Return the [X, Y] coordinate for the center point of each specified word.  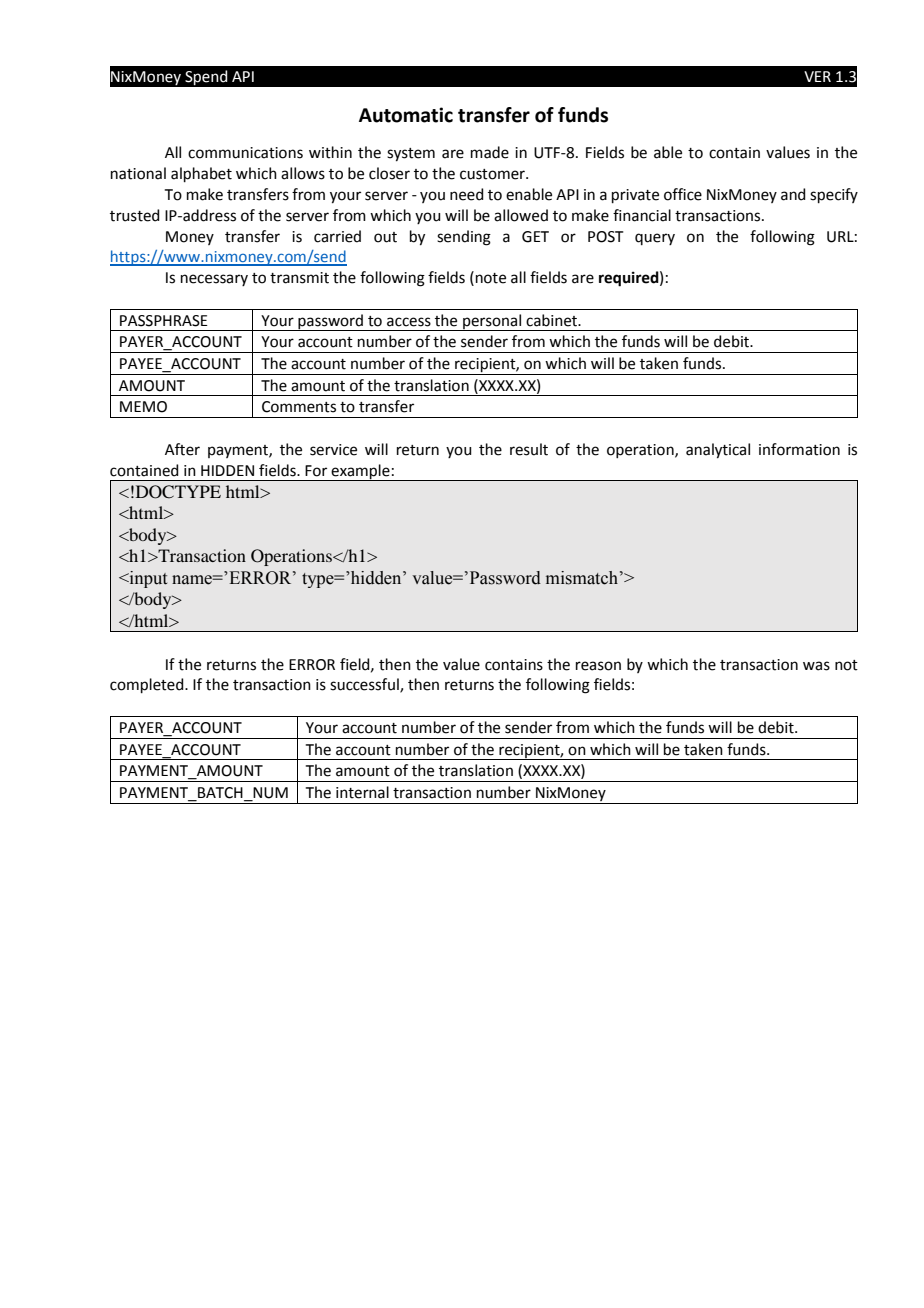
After [182, 449]
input [147, 579]
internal [362, 792]
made [490, 152]
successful [365, 685]
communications [245, 153]
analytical [718, 451]
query [655, 239]
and [793, 194]
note [491, 278]
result [529, 449]
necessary [214, 280]
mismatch [582, 578]
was [816, 666]
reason [598, 666]
